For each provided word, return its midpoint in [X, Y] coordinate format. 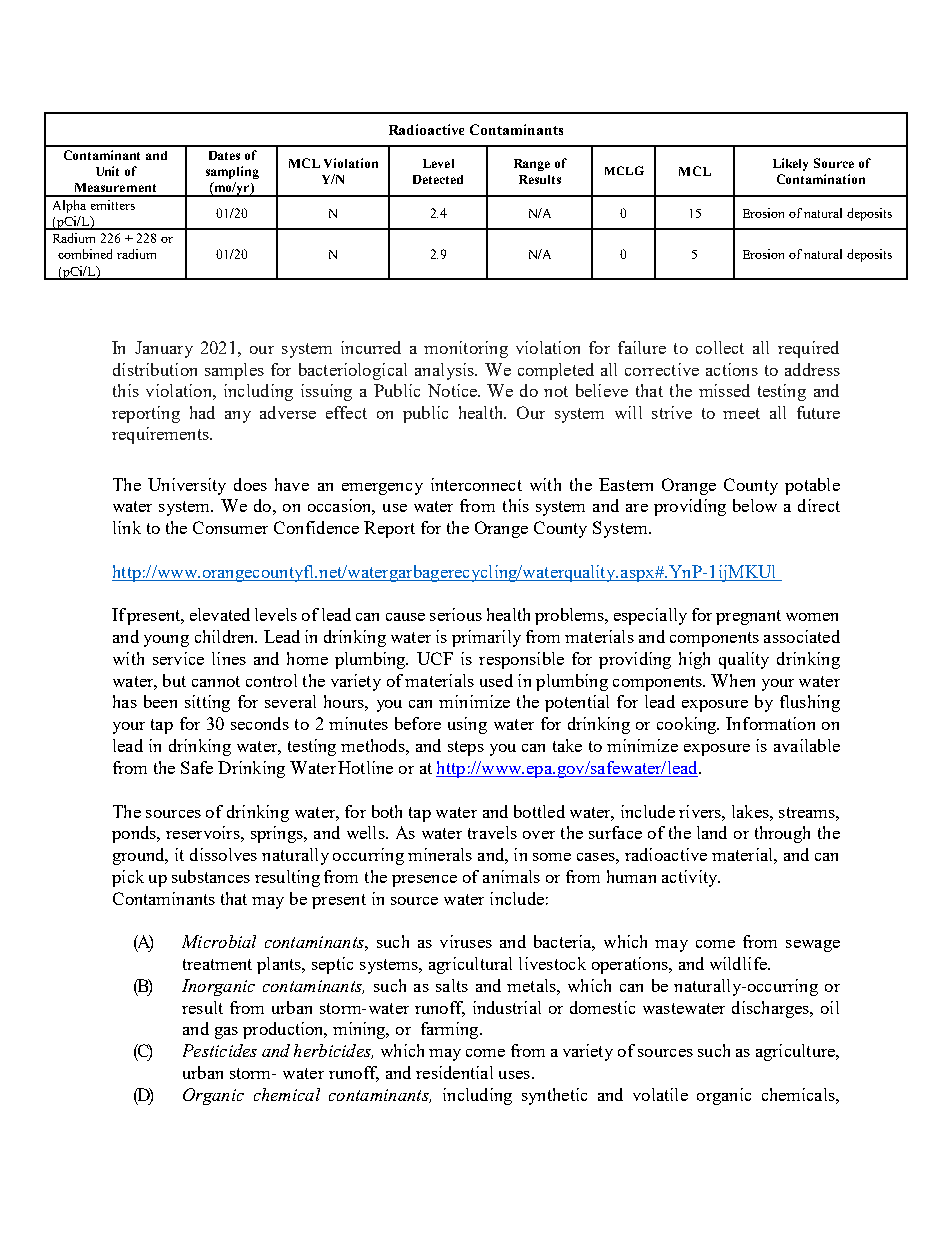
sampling [232, 172]
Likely [790, 164]
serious [456, 614]
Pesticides [220, 1050]
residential [454, 1072]
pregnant [748, 617]
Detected [438, 179]
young [166, 641]
